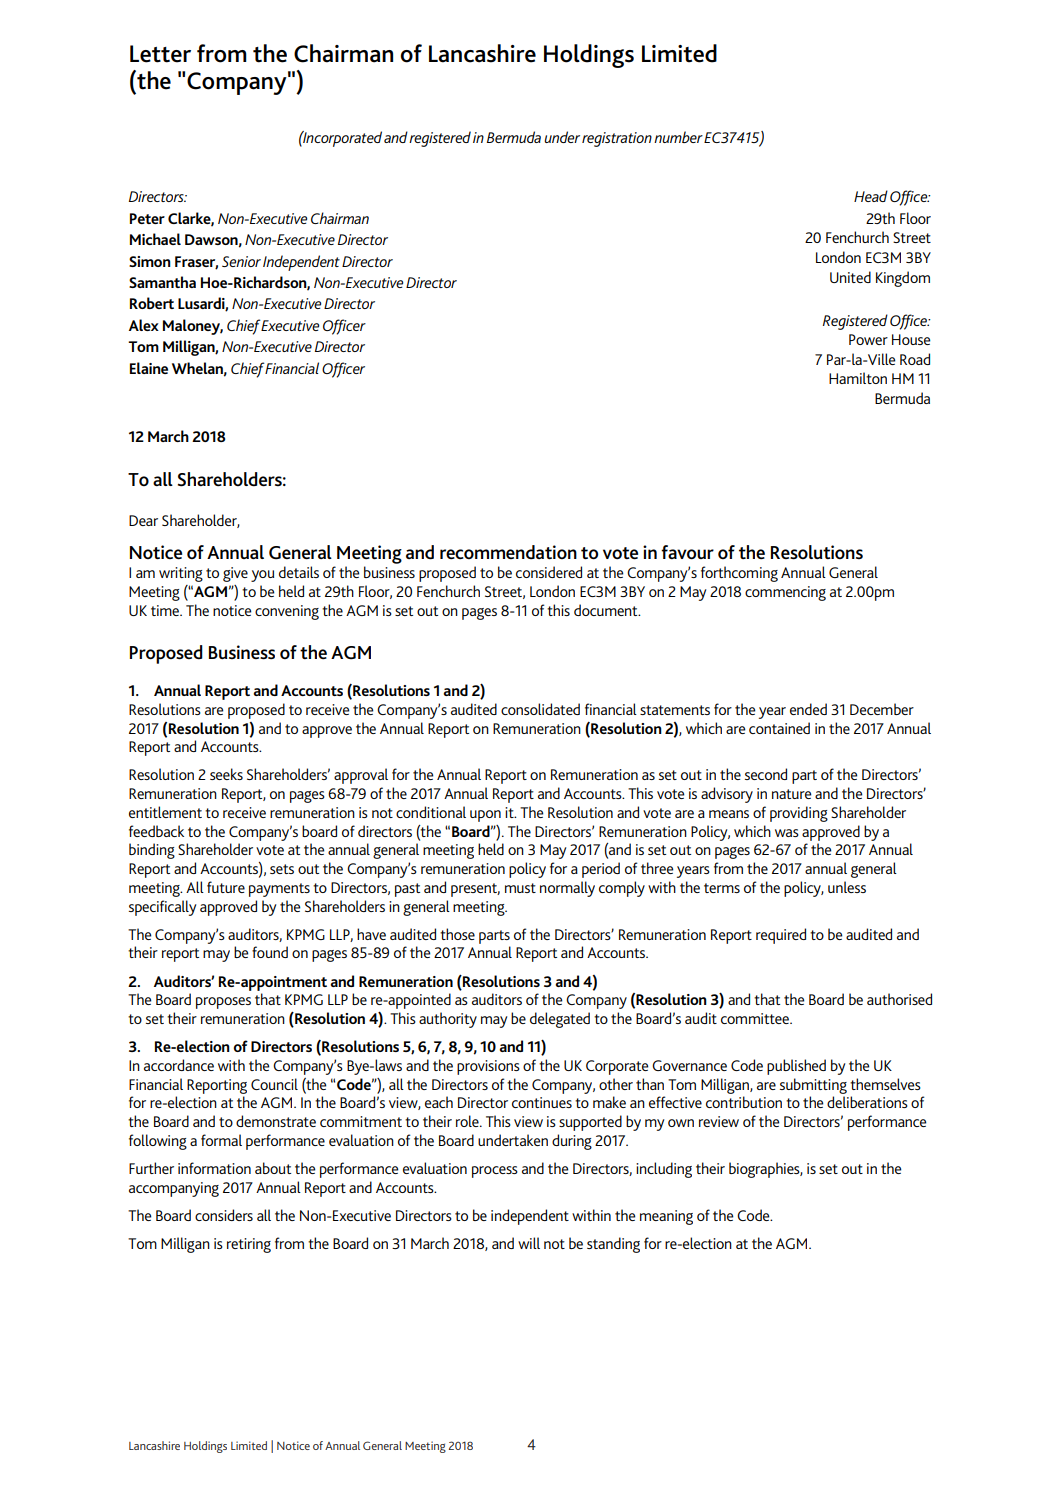 The image size is (1063, 1503). Describe the element at coordinates (508, 552) in the page. I see `recommendation` at that location.
